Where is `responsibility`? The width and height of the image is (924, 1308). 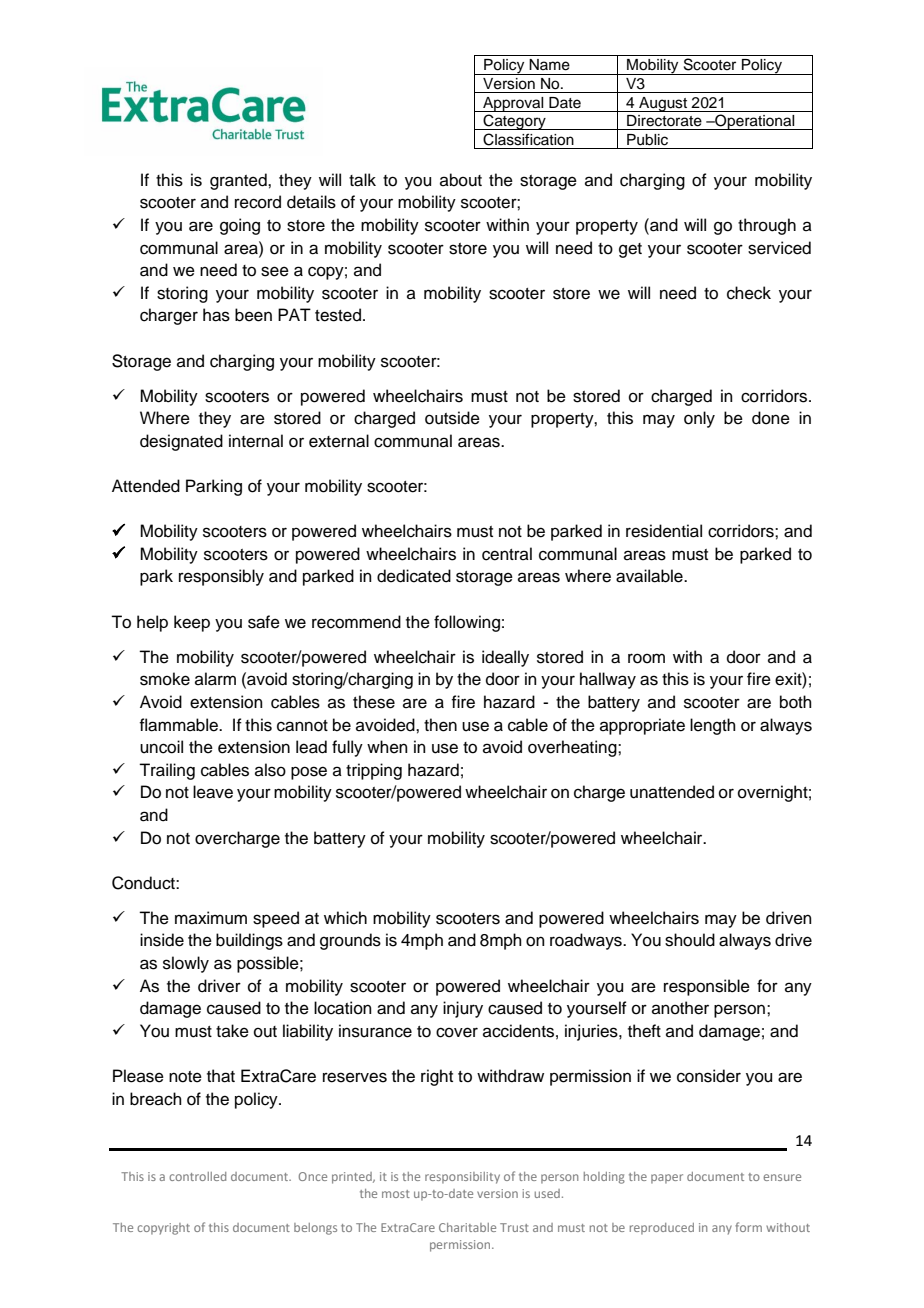 responsibility is located at coordinates (462, 1178).
